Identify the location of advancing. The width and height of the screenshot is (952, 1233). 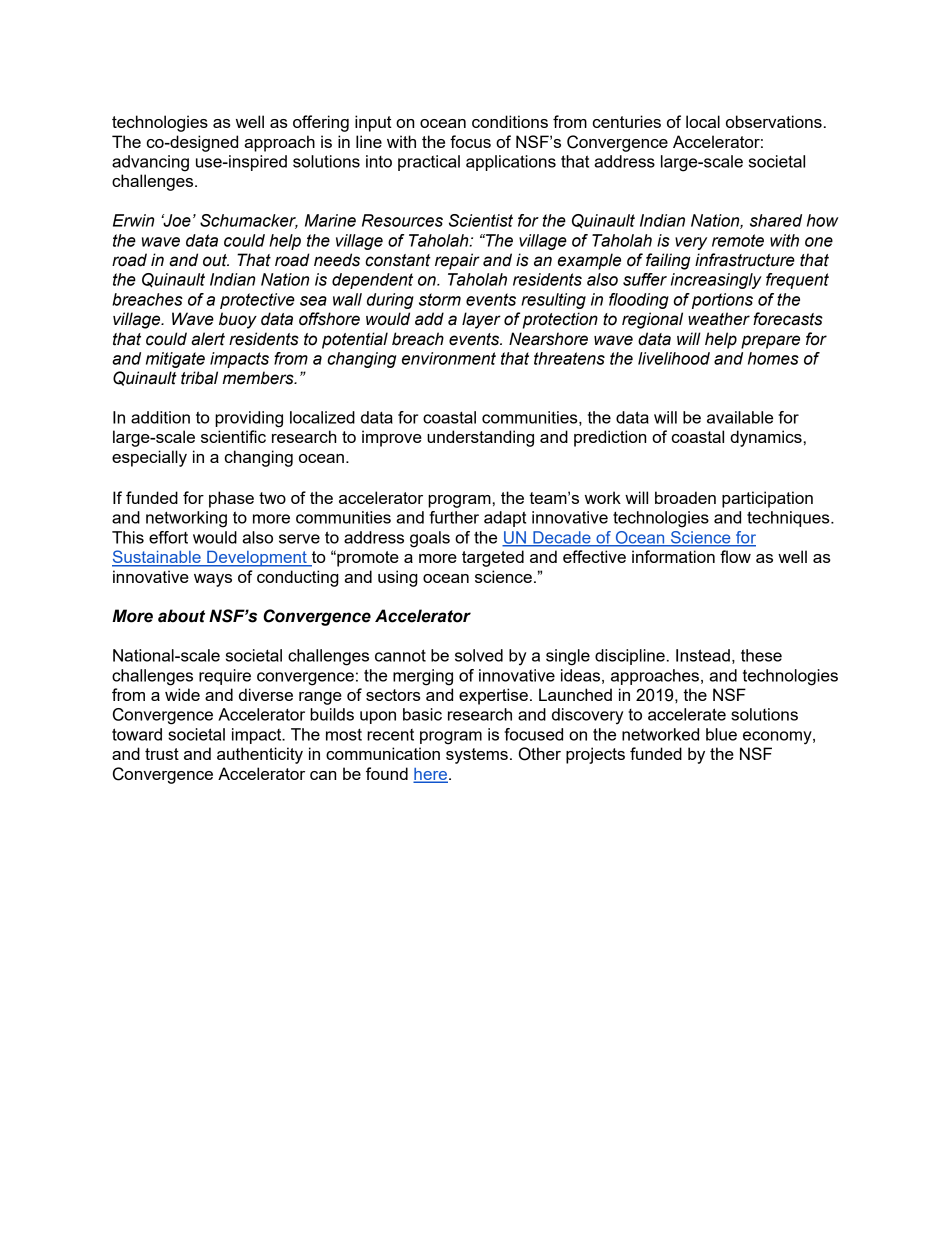
(150, 163).
